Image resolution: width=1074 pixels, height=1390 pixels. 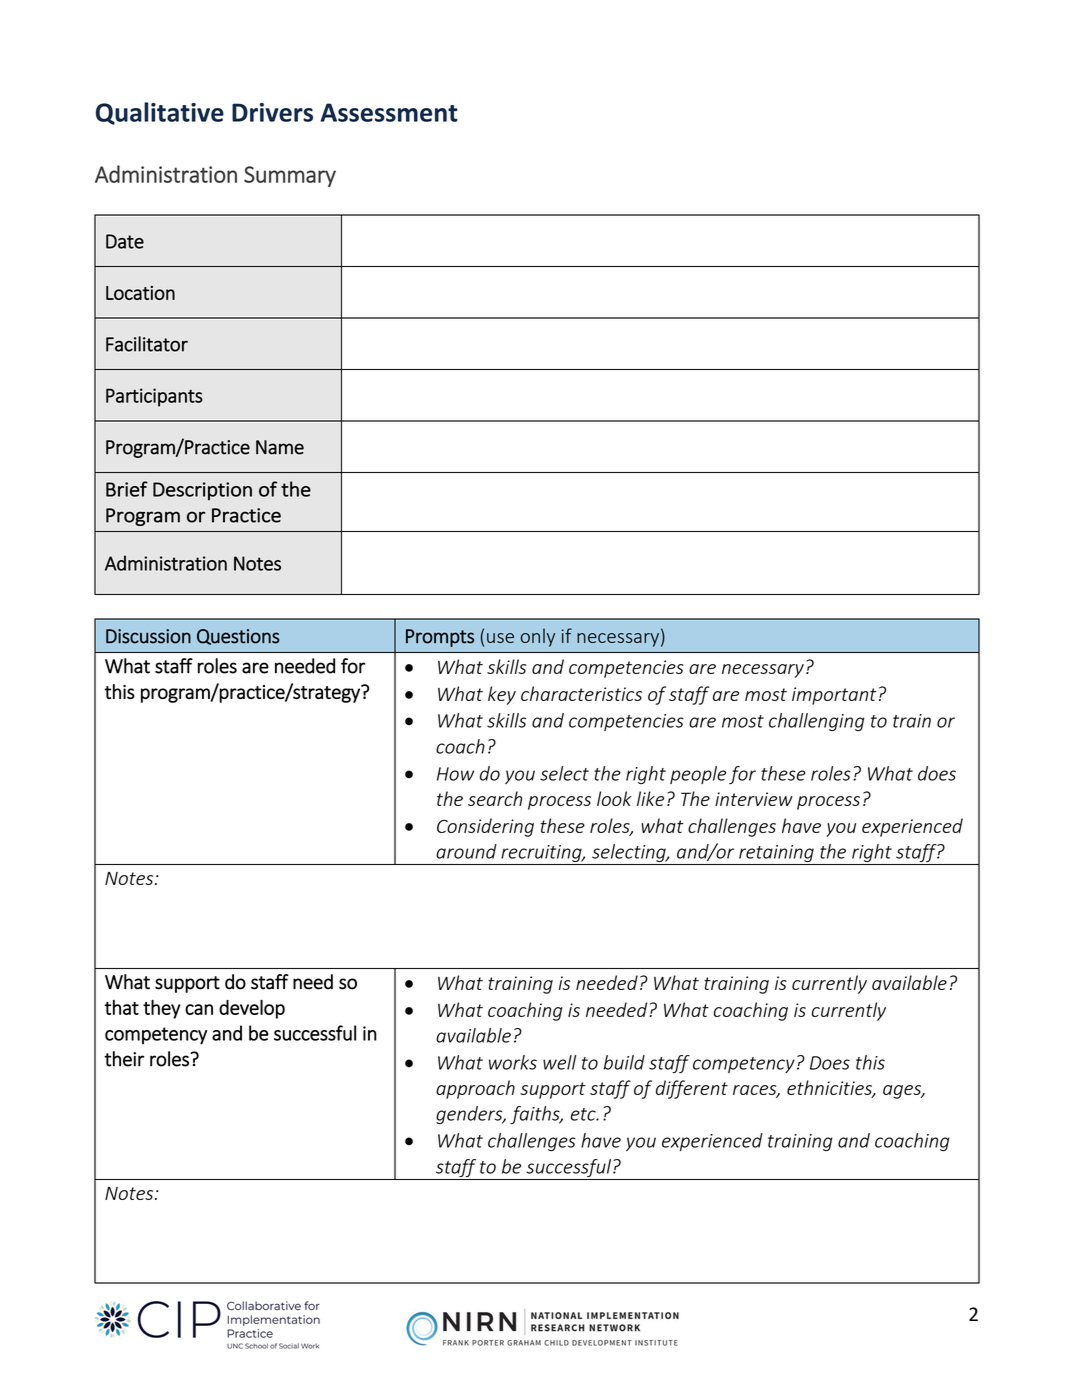 What do you see at coordinates (290, 176) in the image?
I see `Summary` at bounding box center [290, 176].
